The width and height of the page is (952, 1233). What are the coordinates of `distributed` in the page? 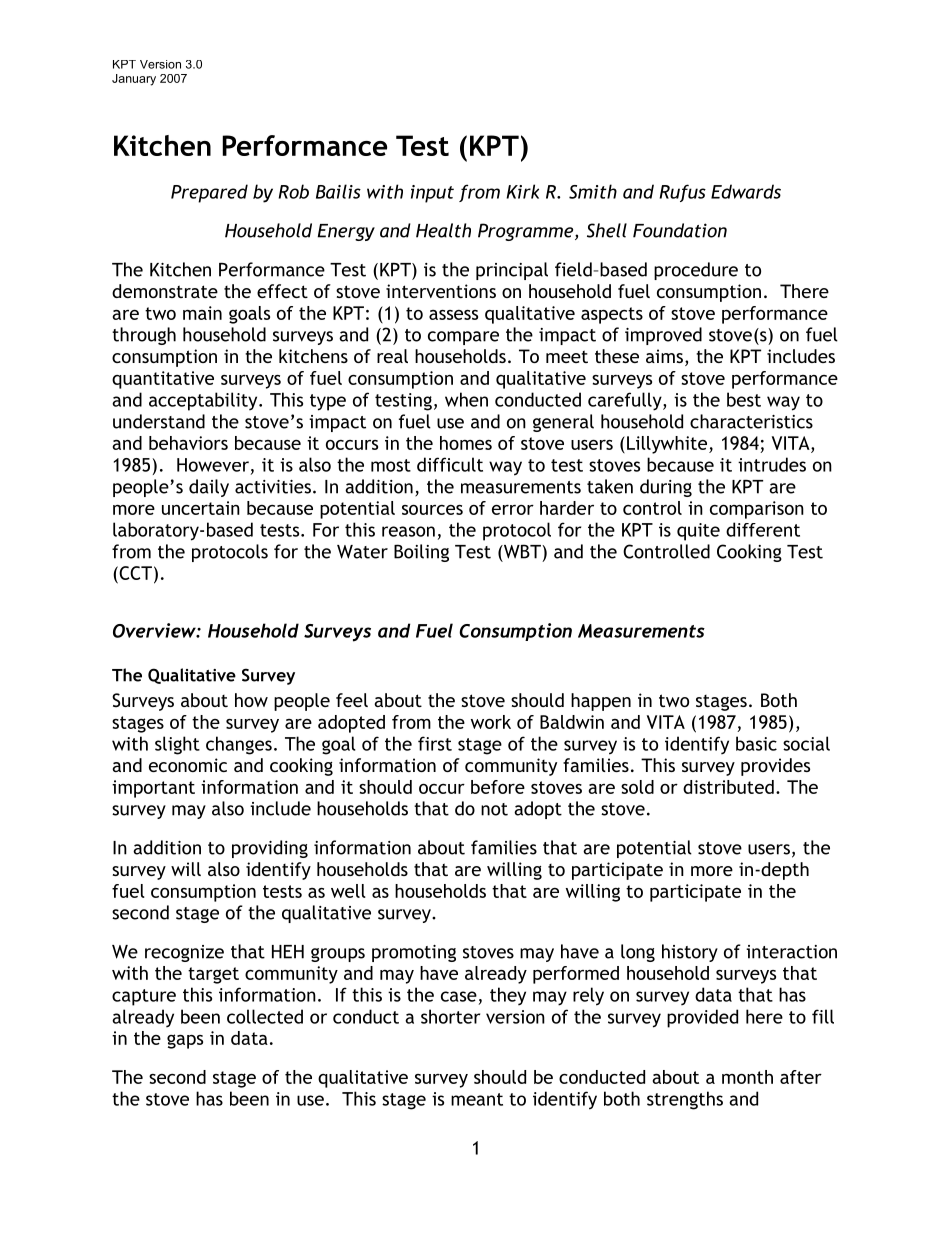 It's located at (728, 787).
